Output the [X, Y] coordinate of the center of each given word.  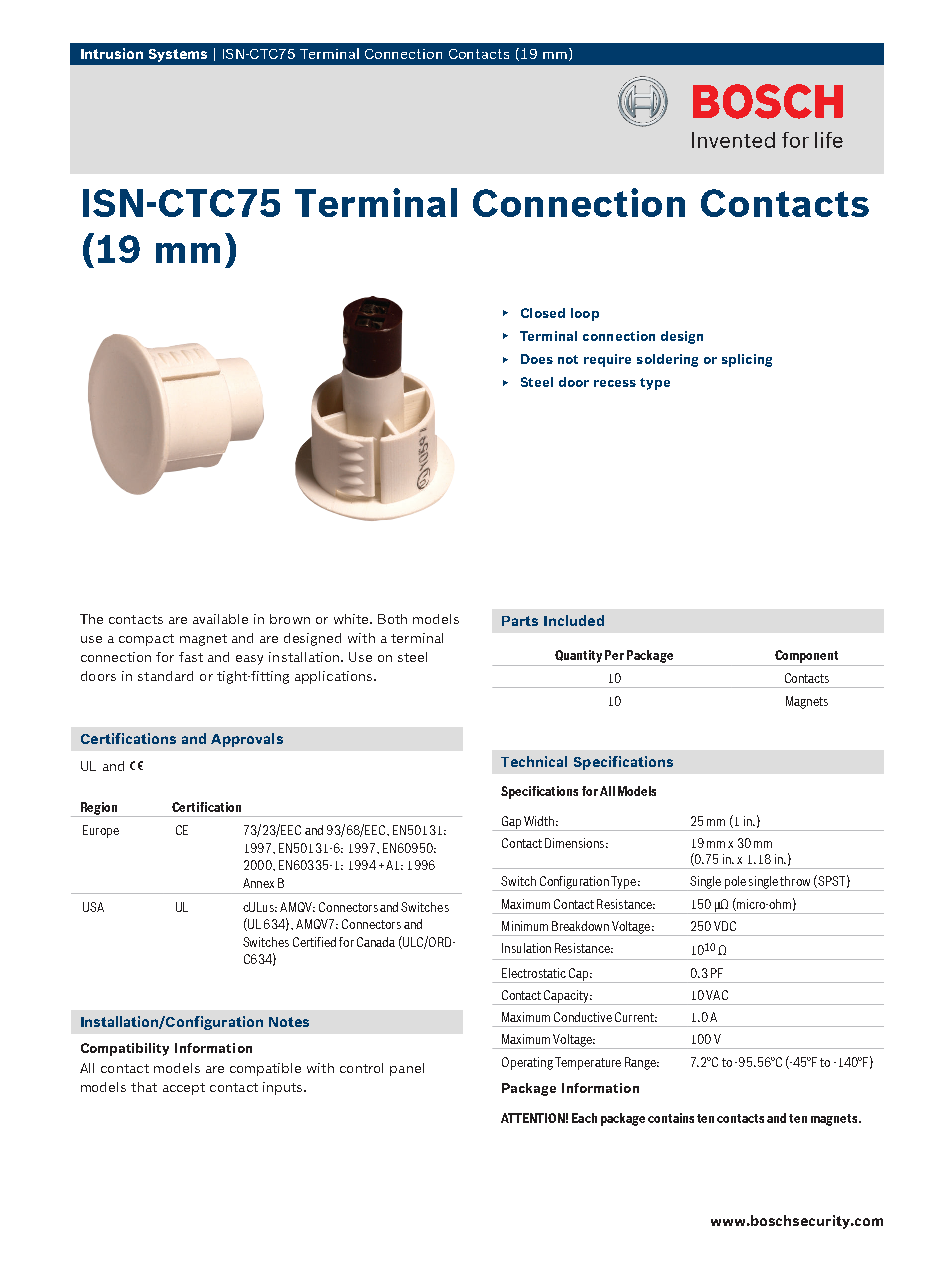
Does [537, 359]
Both [392, 619]
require [607, 360]
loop [585, 314]
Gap [511, 823]
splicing [747, 360]
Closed [543, 313]
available [220, 619]
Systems [178, 55]
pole [735, 883]
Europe [101, 831]
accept [184, 1089]
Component [806, 656]
